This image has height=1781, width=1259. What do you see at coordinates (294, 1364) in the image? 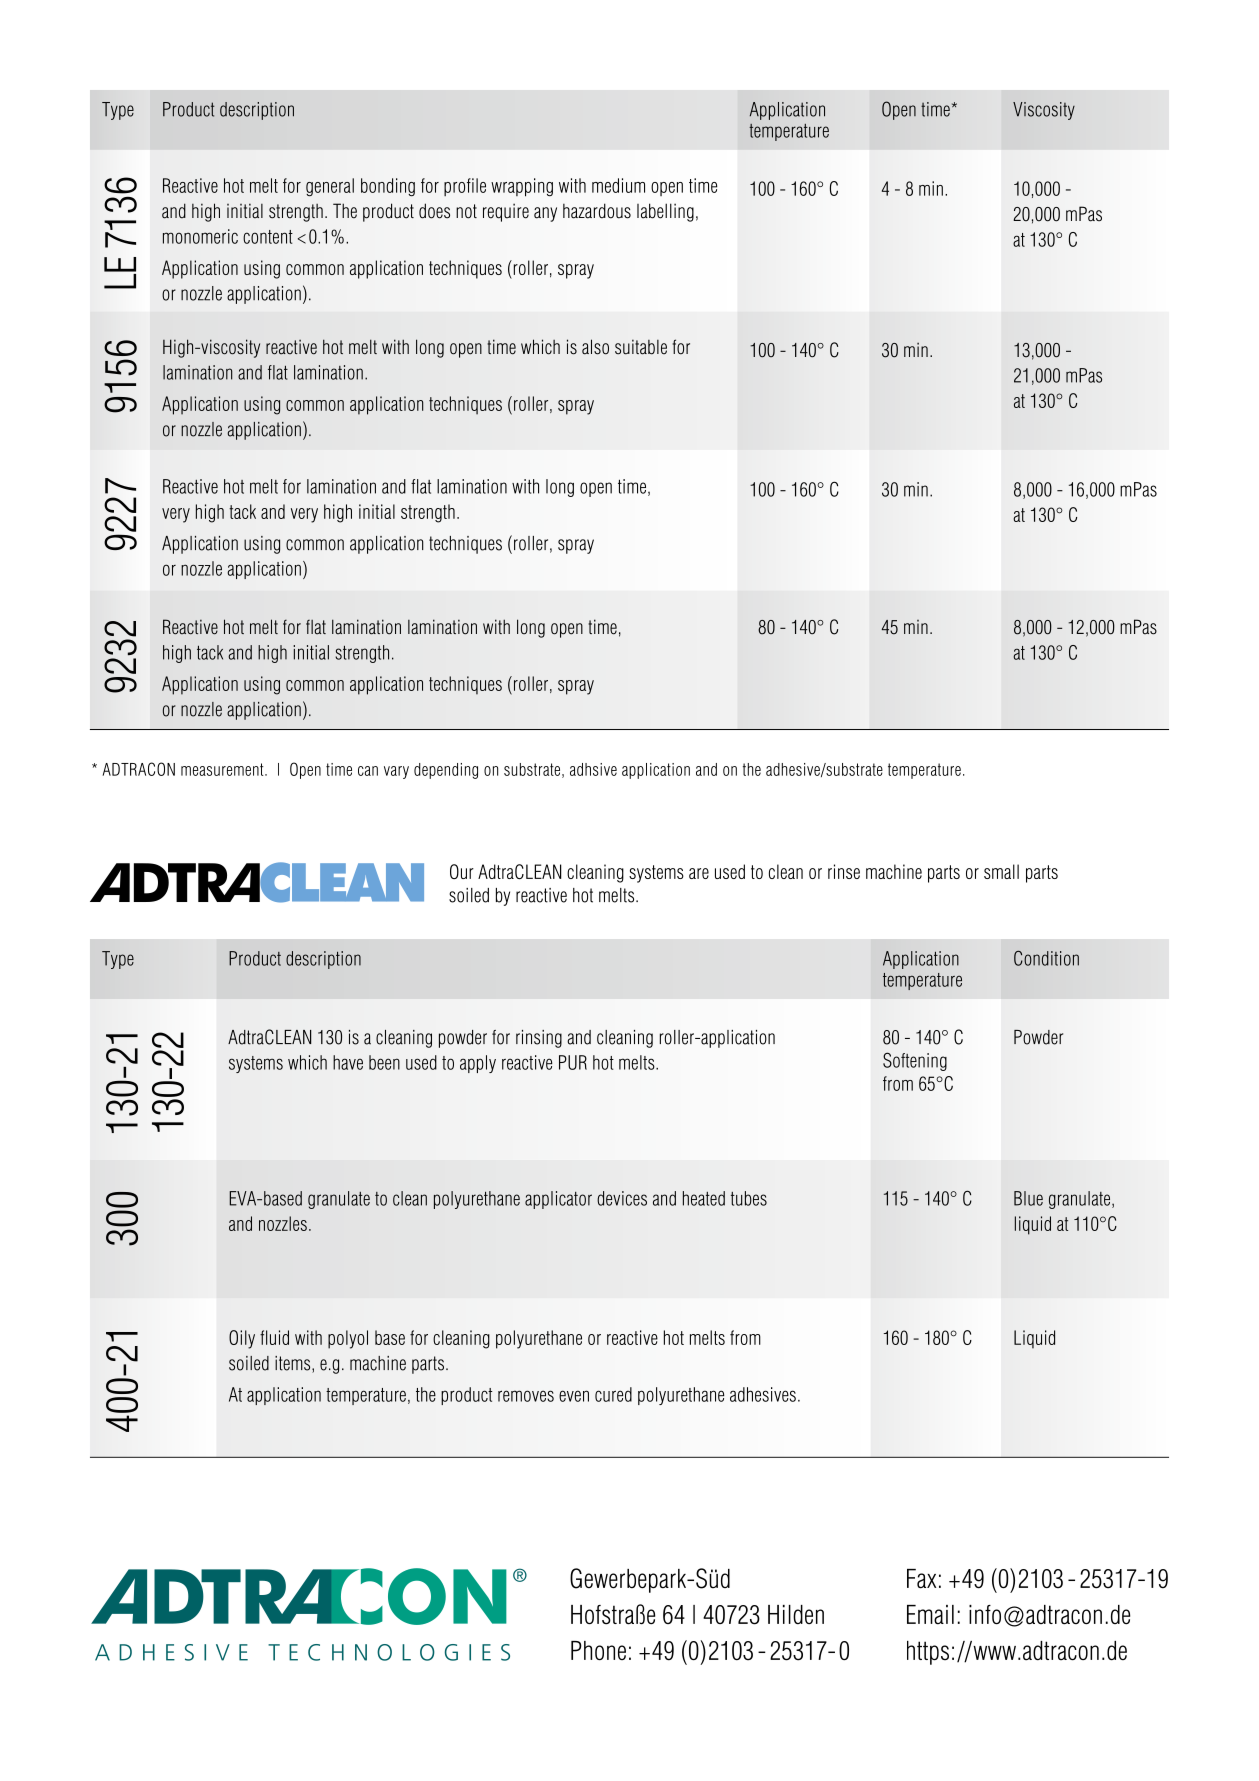
I see `items` at bounding box center [294, 1364].
